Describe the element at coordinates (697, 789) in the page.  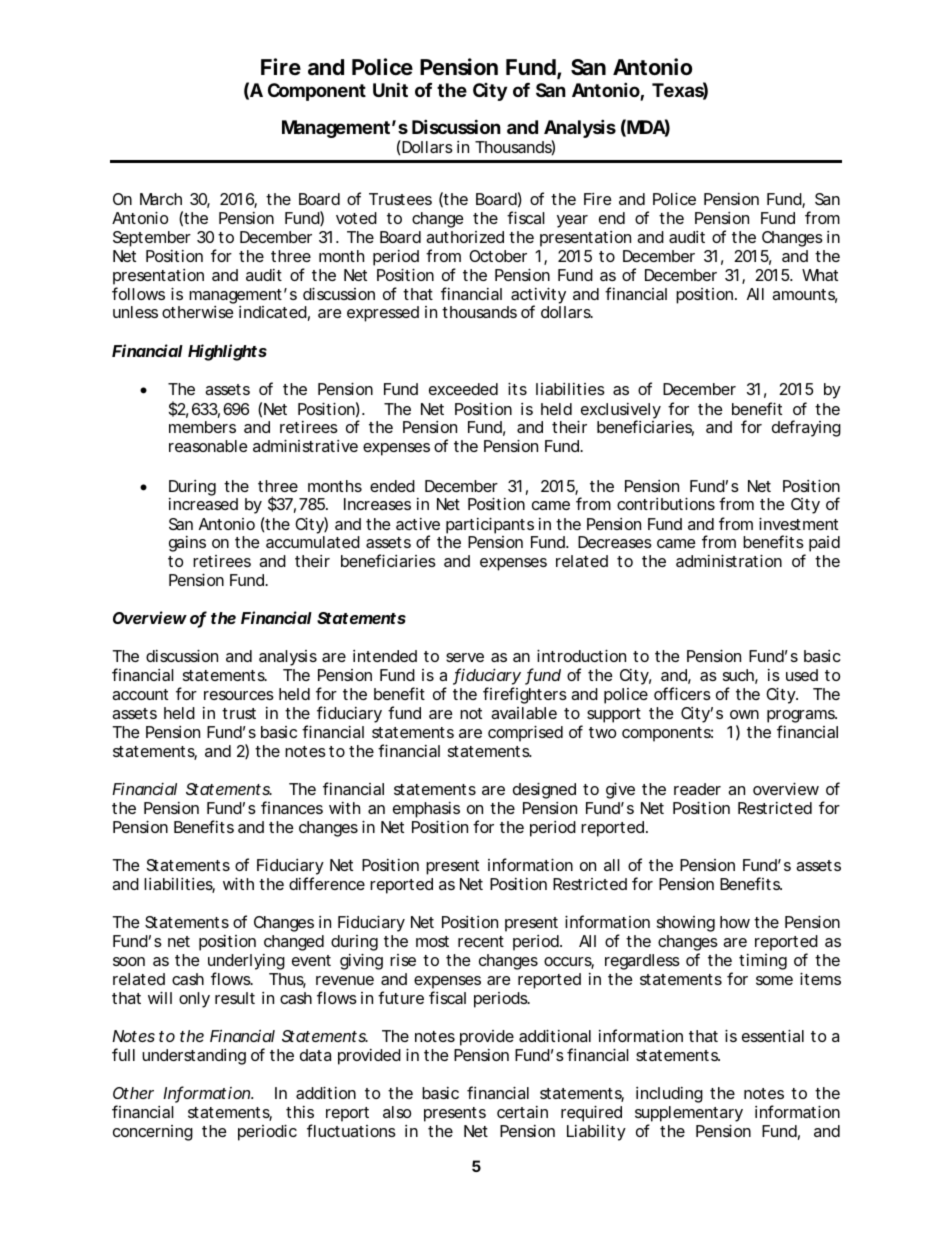
I see `reader` at that location.
